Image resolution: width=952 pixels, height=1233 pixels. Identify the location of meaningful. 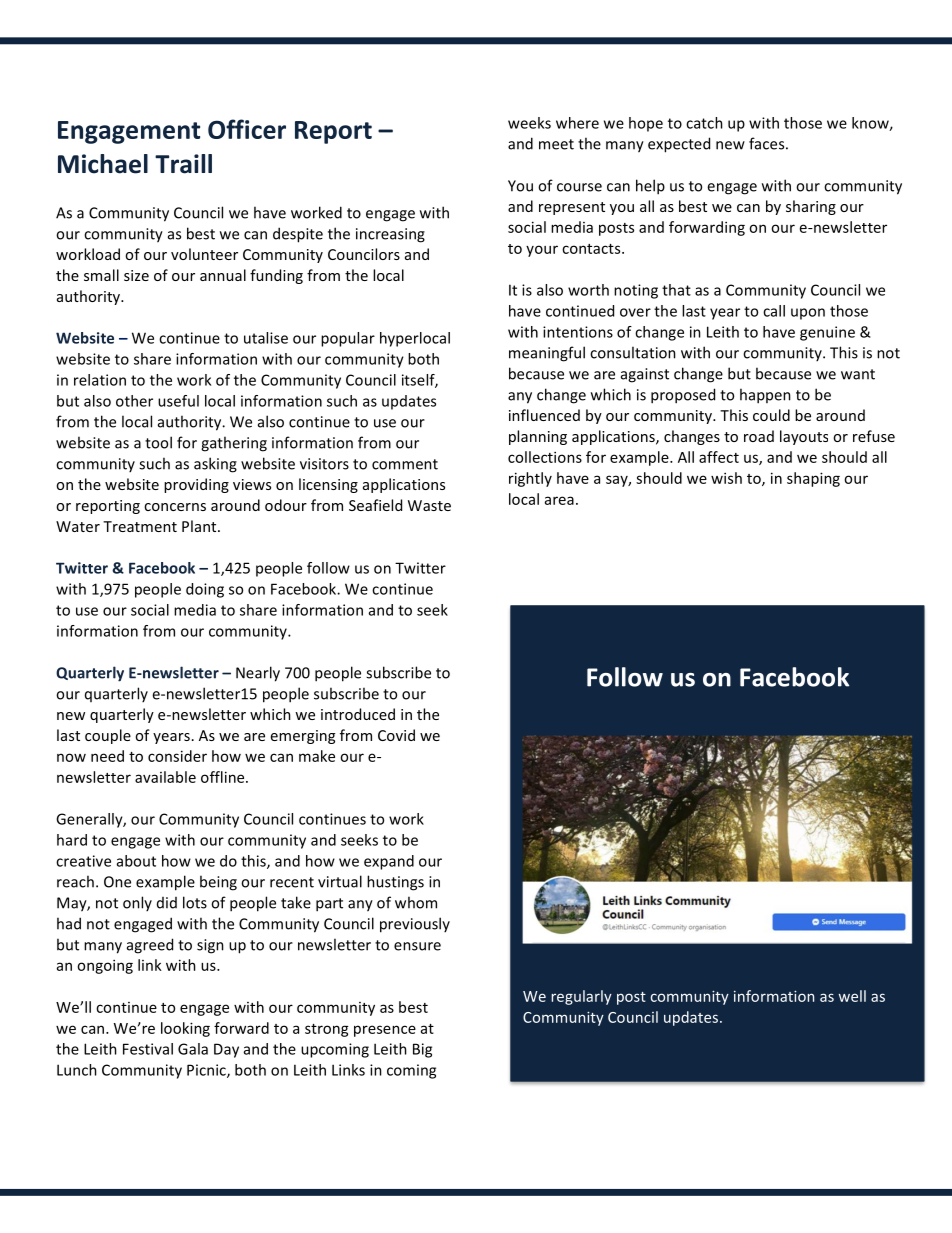
(547, 354).
